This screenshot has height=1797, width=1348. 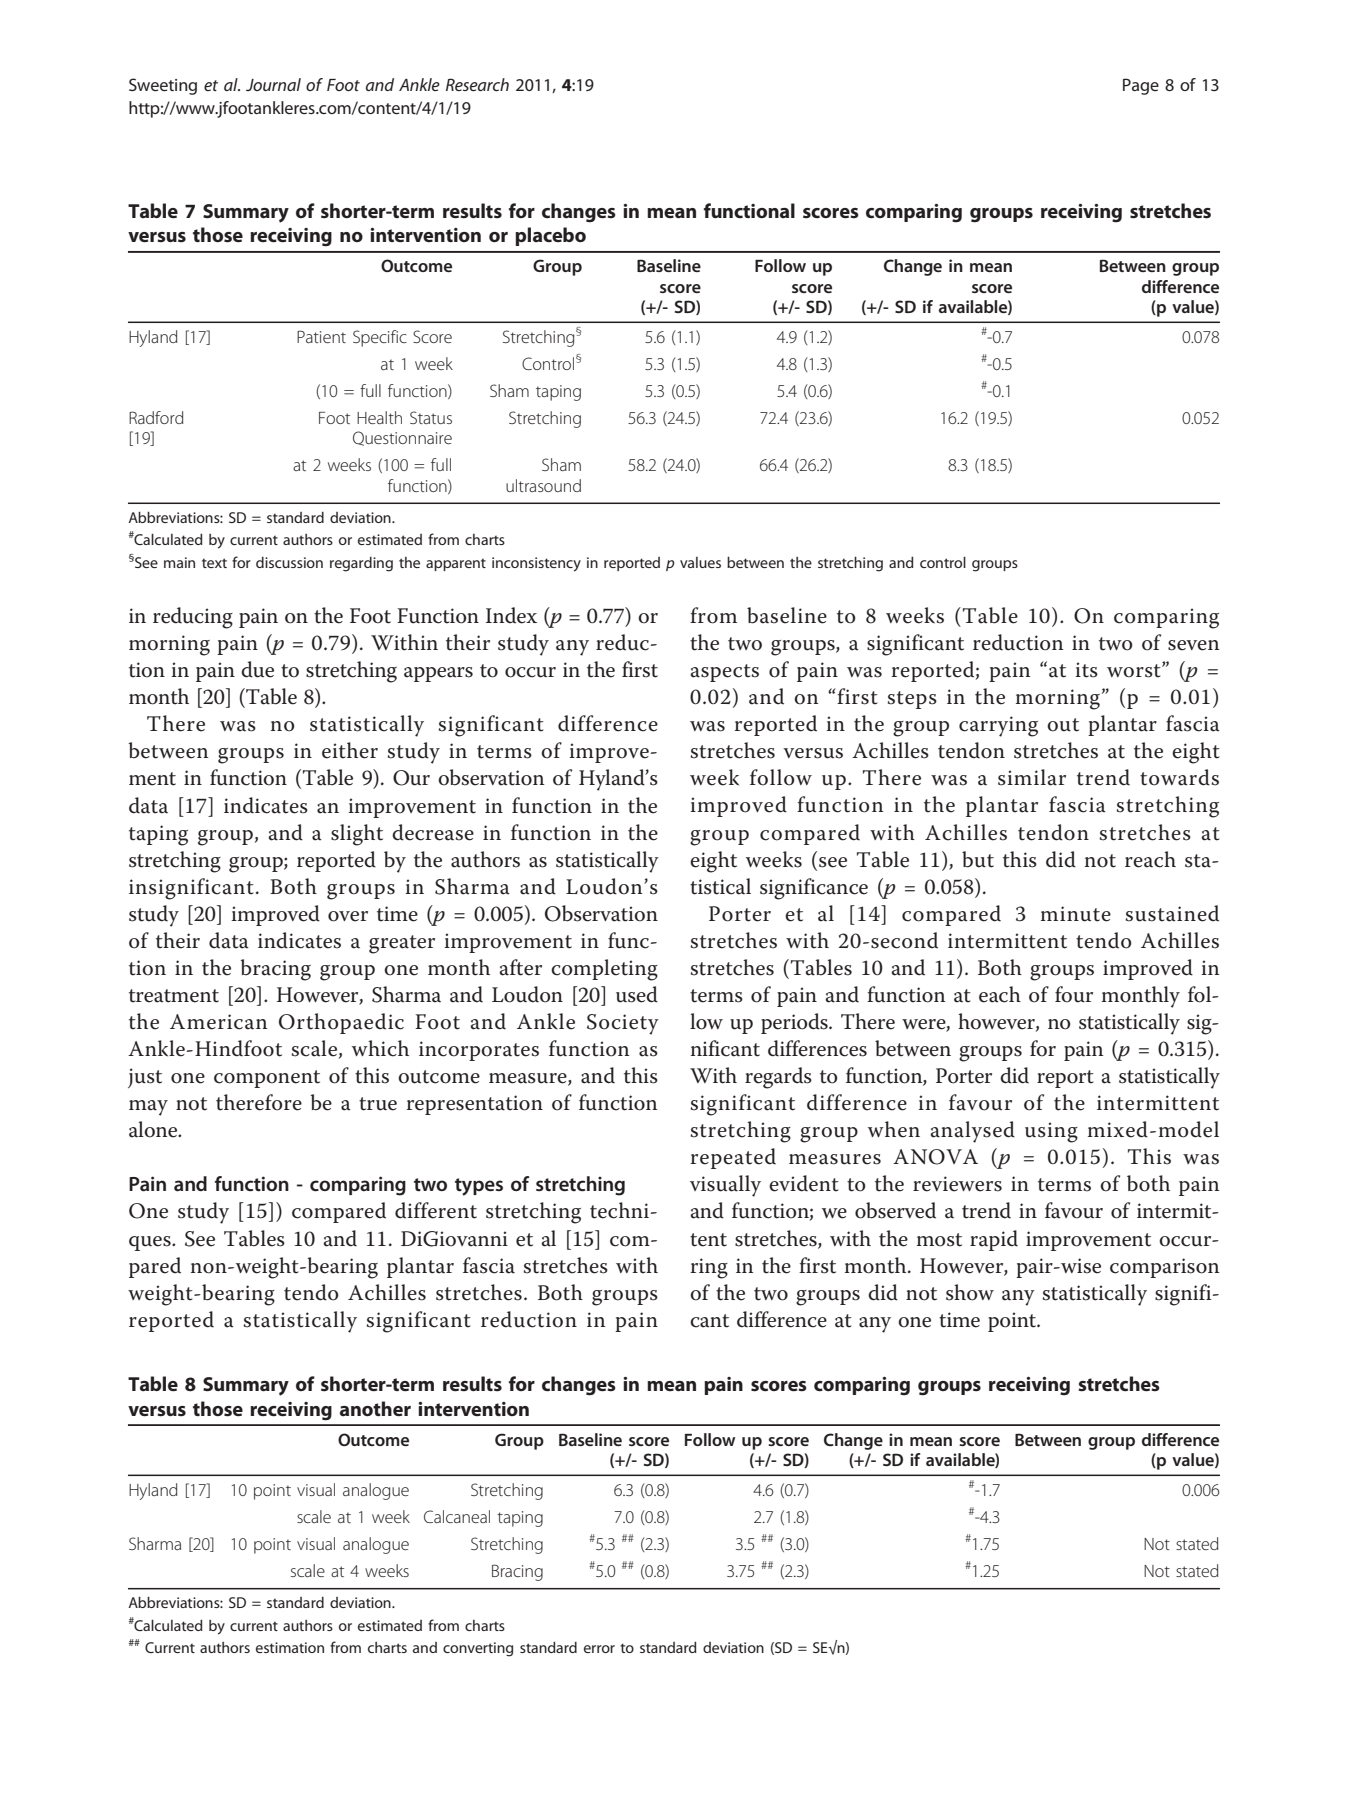 What do you see at coordinates (478, 1649) in the screenshot?
I see `converting` at bounding box center [478, 1649].
